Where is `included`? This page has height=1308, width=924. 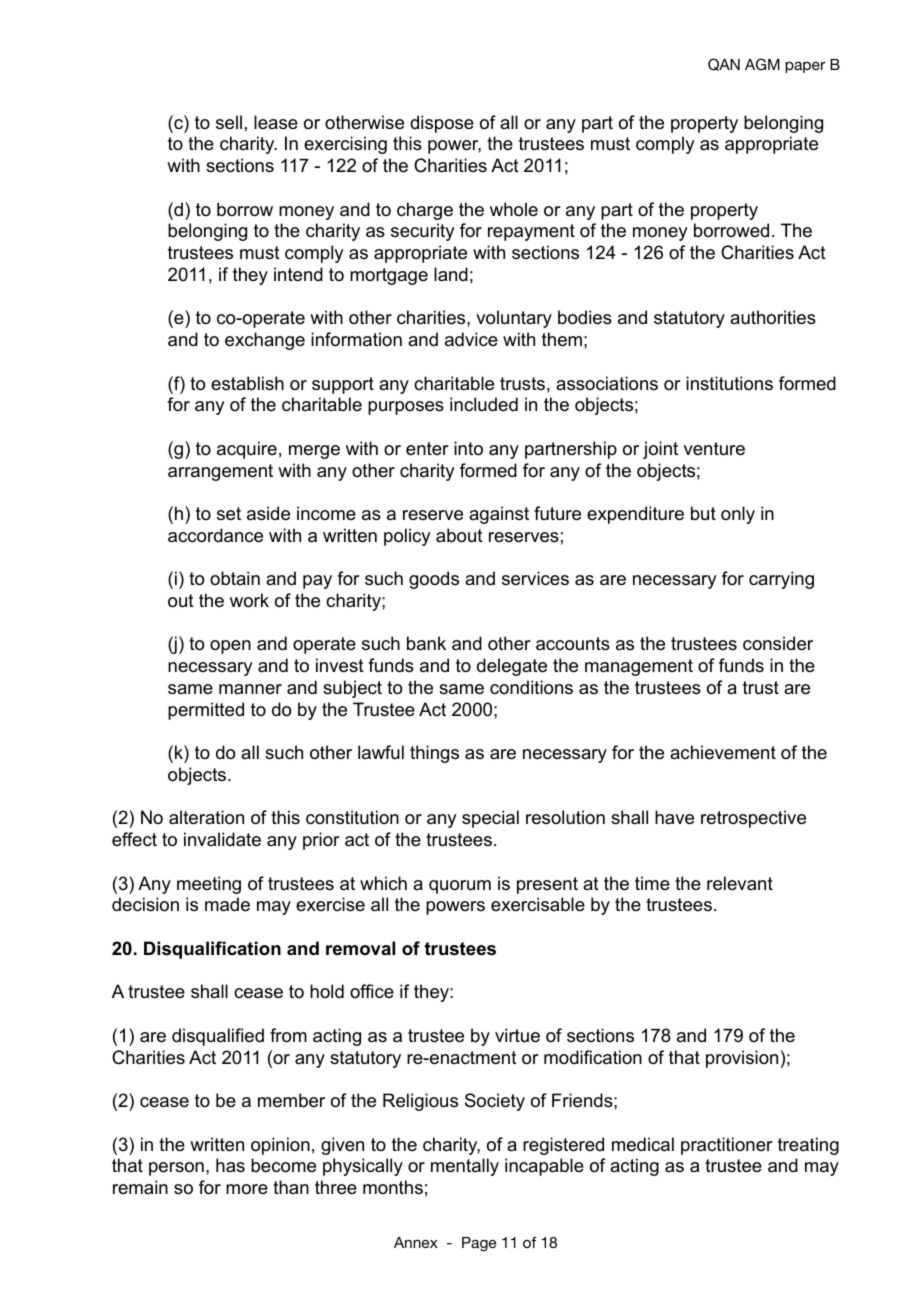 included is located at coordinates (484, 404).
